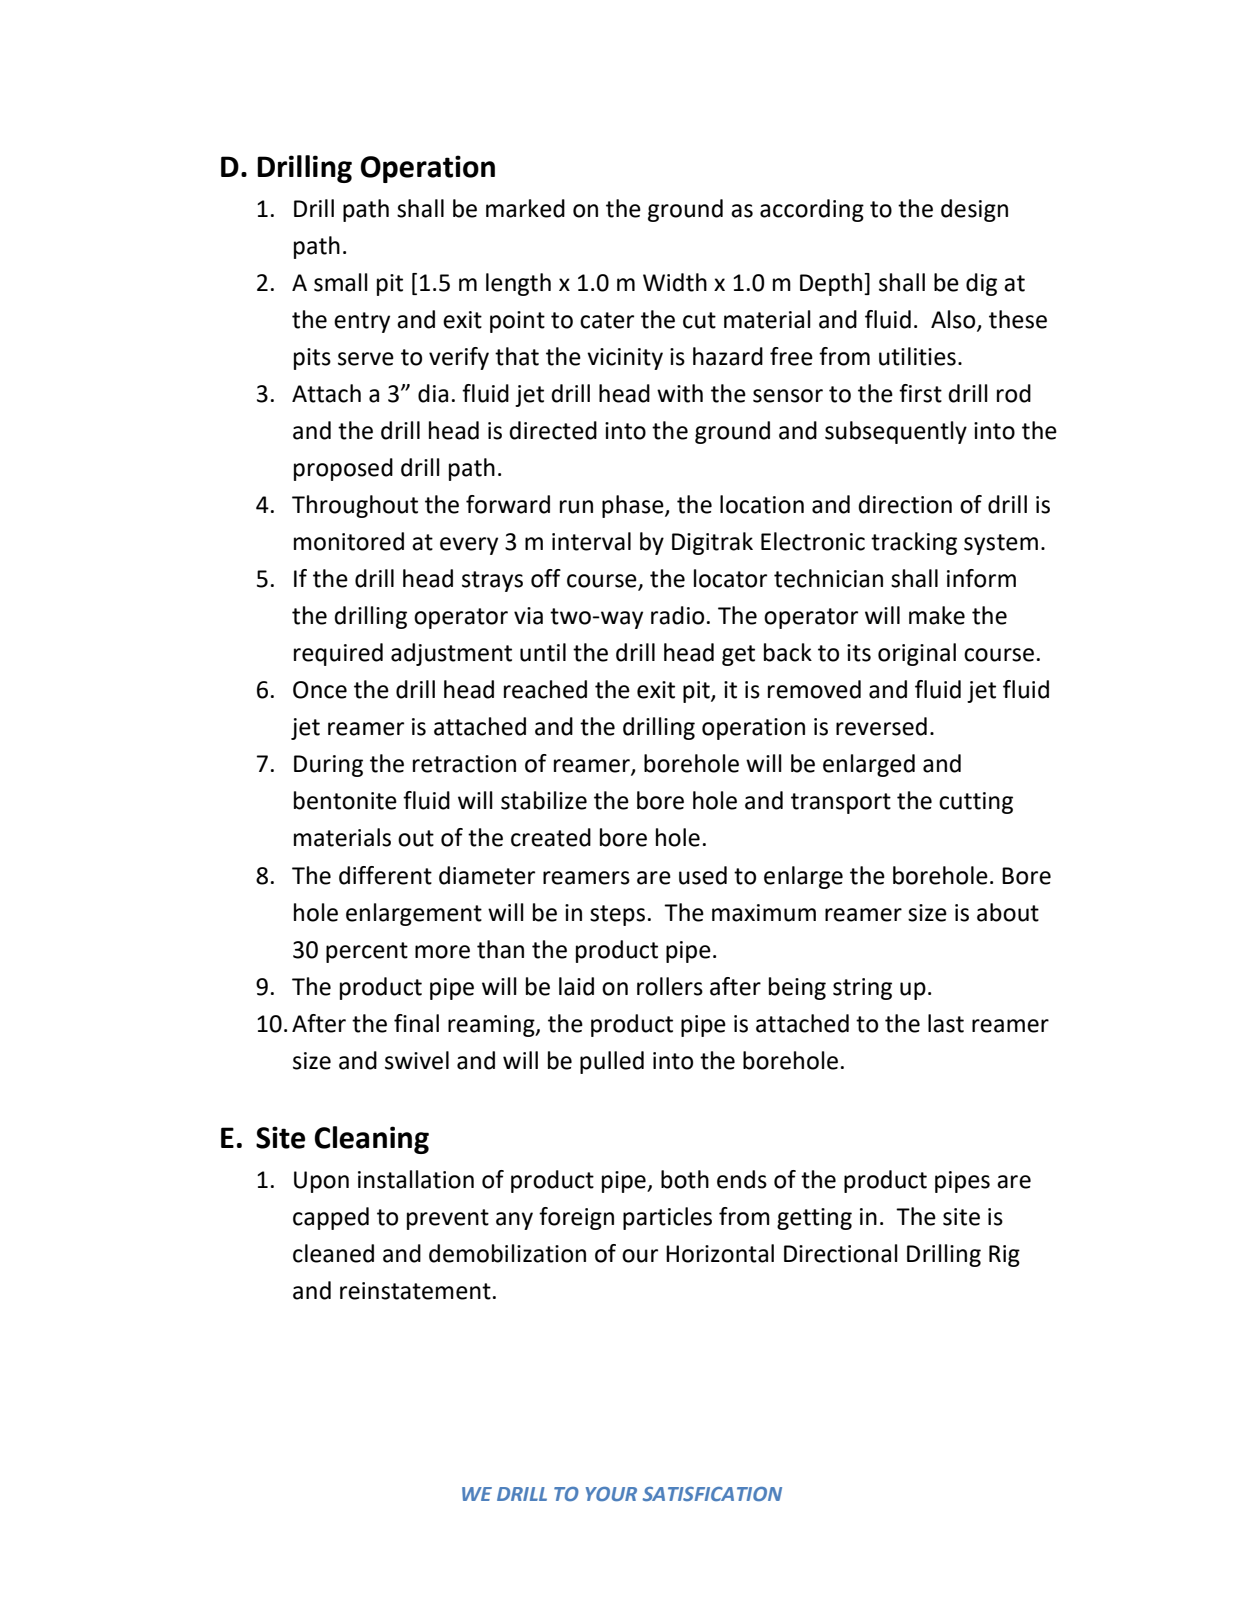  I want to click on reinstatement, so click(415, 1291).
